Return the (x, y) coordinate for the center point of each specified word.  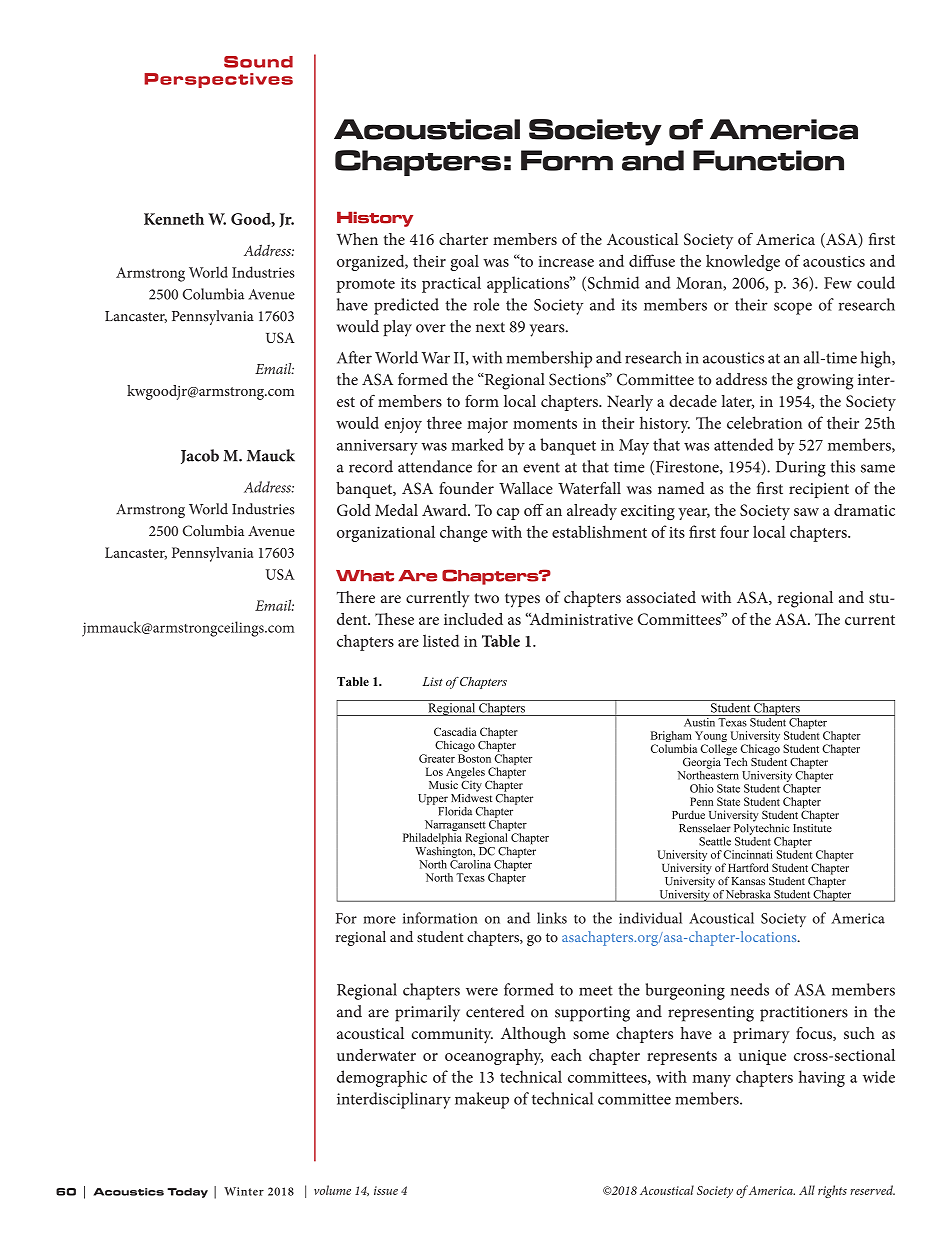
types (522, 600)
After (354, 357)
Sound (258, 62)
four (734, 531)
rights (832, 1191)
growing (825, 382)
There (356, 597)
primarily (427, 1013)
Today (187, 1193)
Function (768, 160)
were (482, 991)
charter (463, 239)
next (490, 327)
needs (750, 989)
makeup (482, 1100)
